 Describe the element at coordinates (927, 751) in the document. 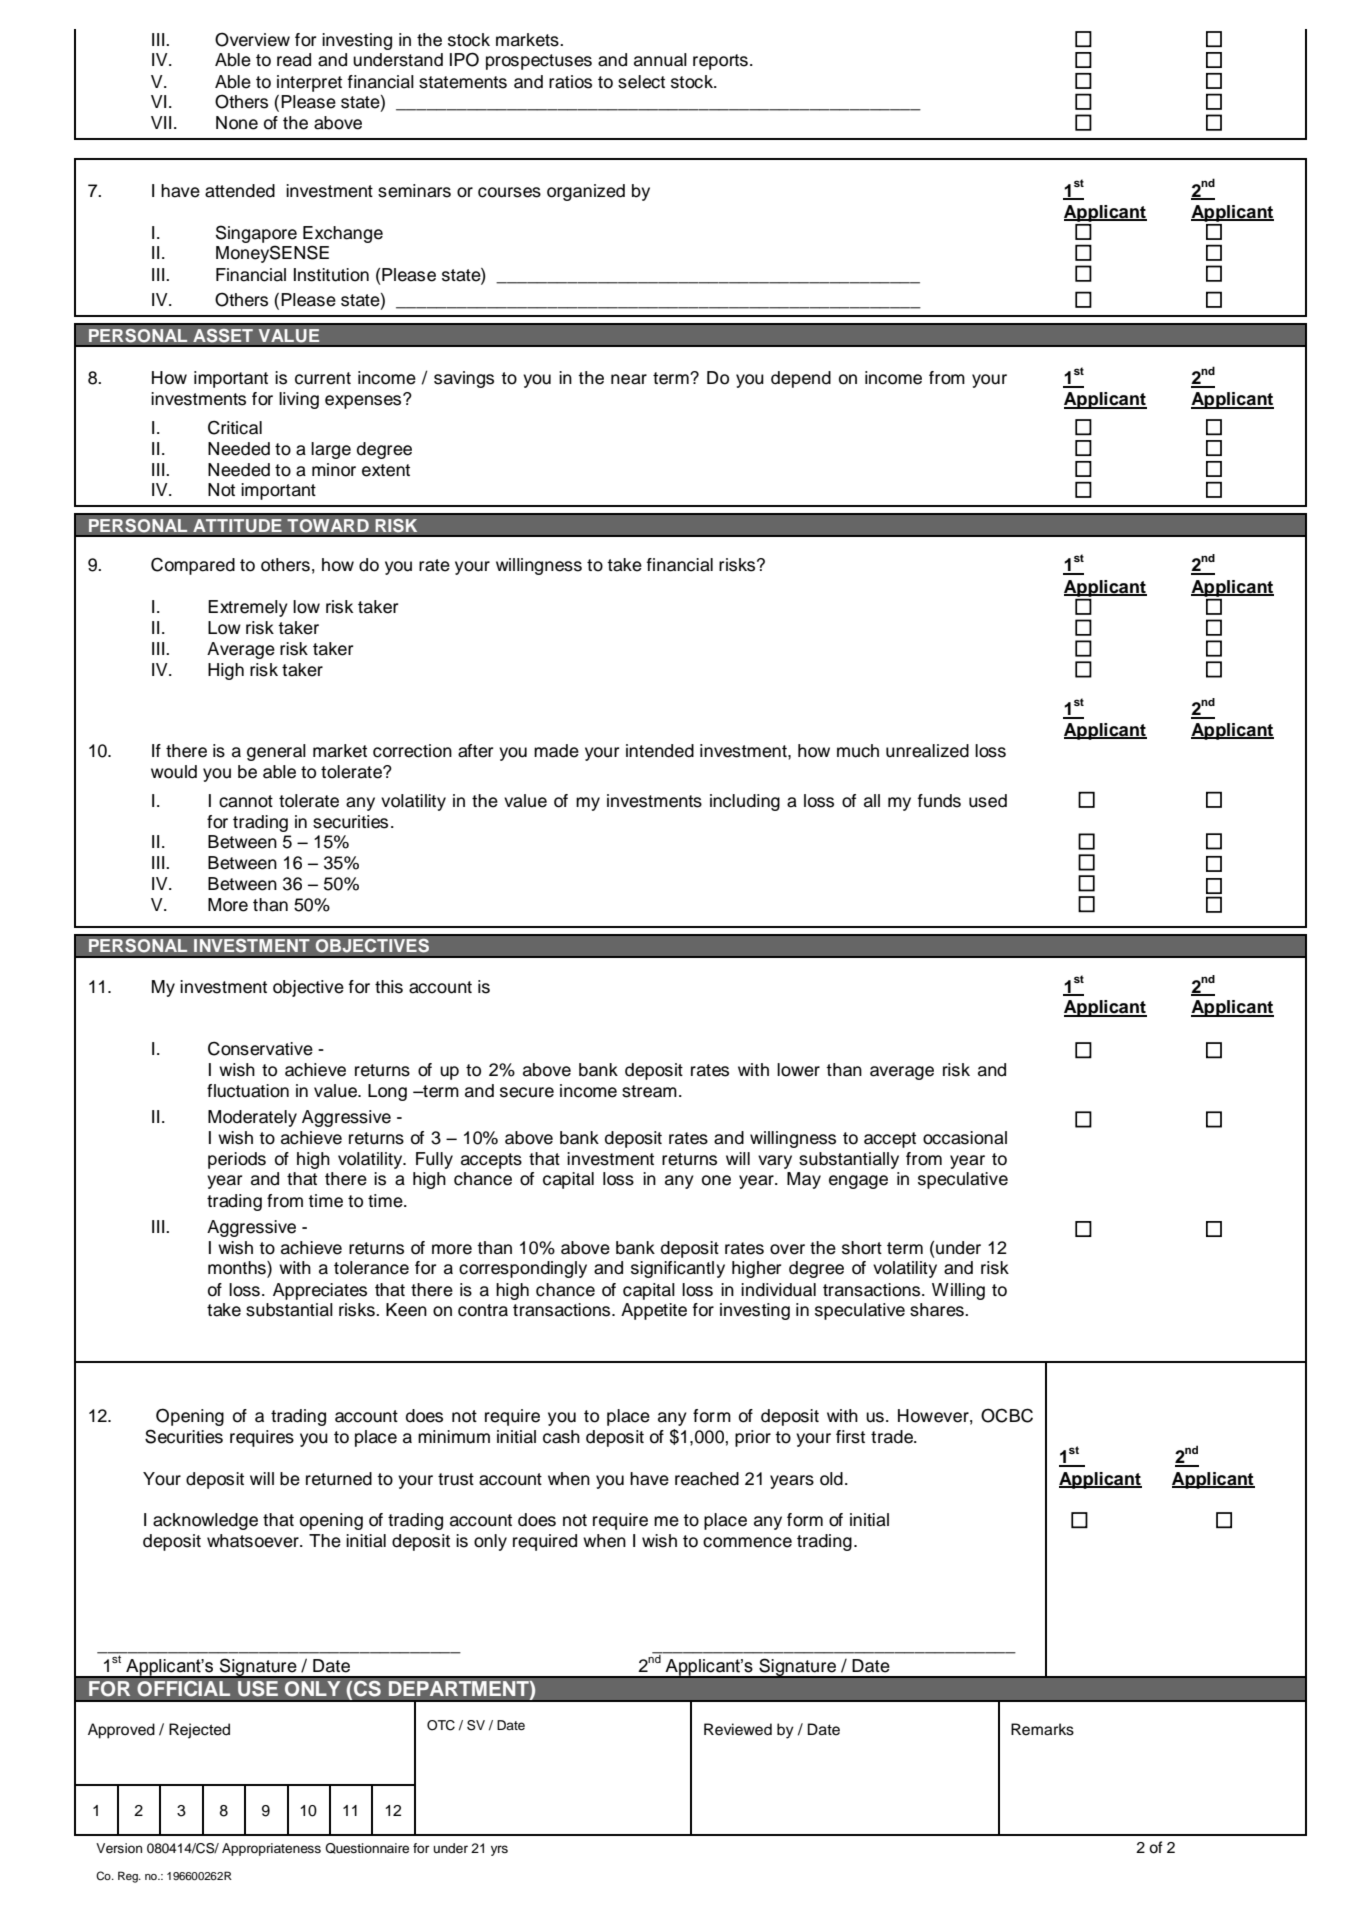

I see `unrealized` at that location.
